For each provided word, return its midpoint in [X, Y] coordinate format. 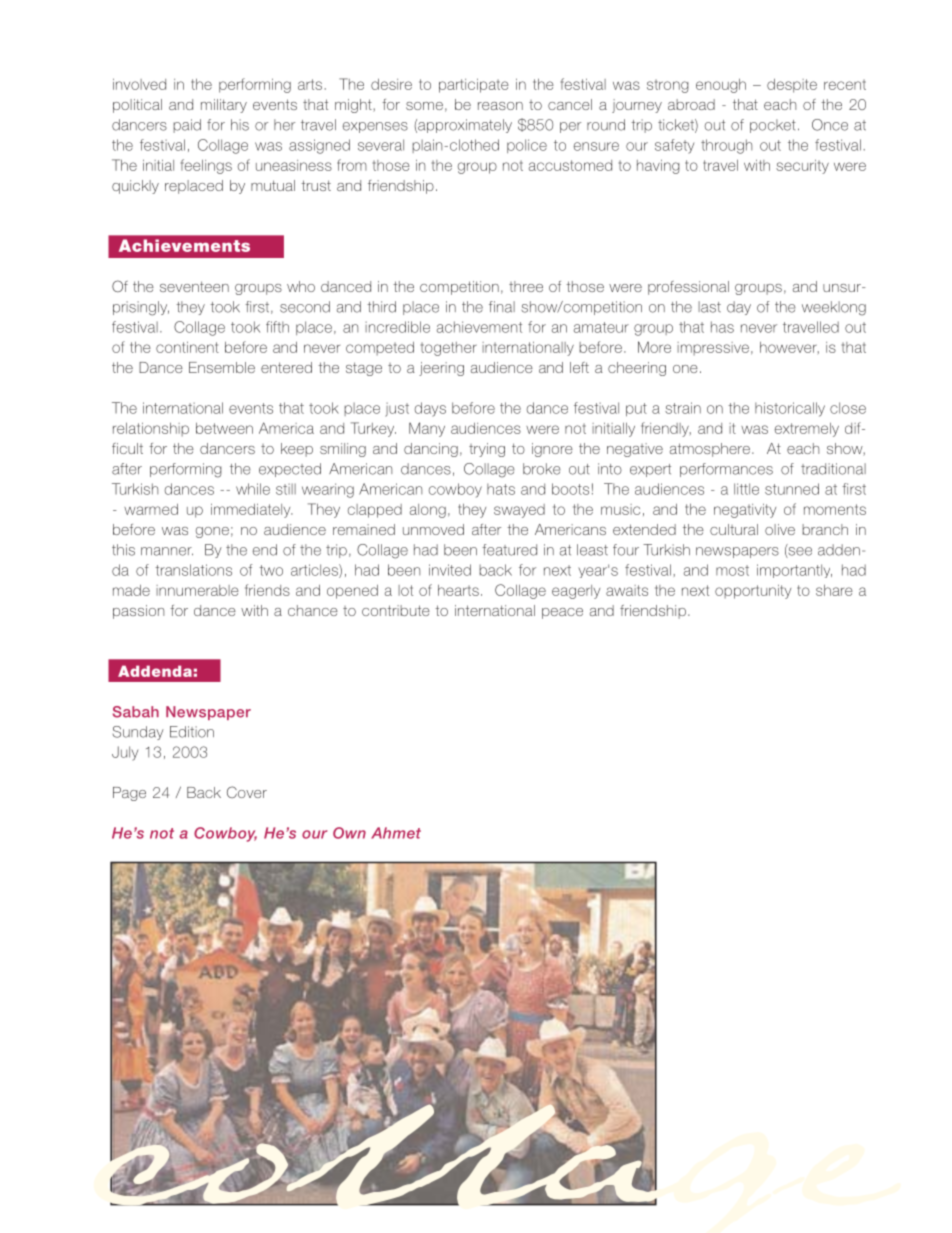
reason [500, 106]
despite [792, 86]
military [224, 106]
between [224, 428]
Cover [247, 792]
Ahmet [396, 833]
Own [349, 833]
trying [487, 450]
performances [726, 470]
